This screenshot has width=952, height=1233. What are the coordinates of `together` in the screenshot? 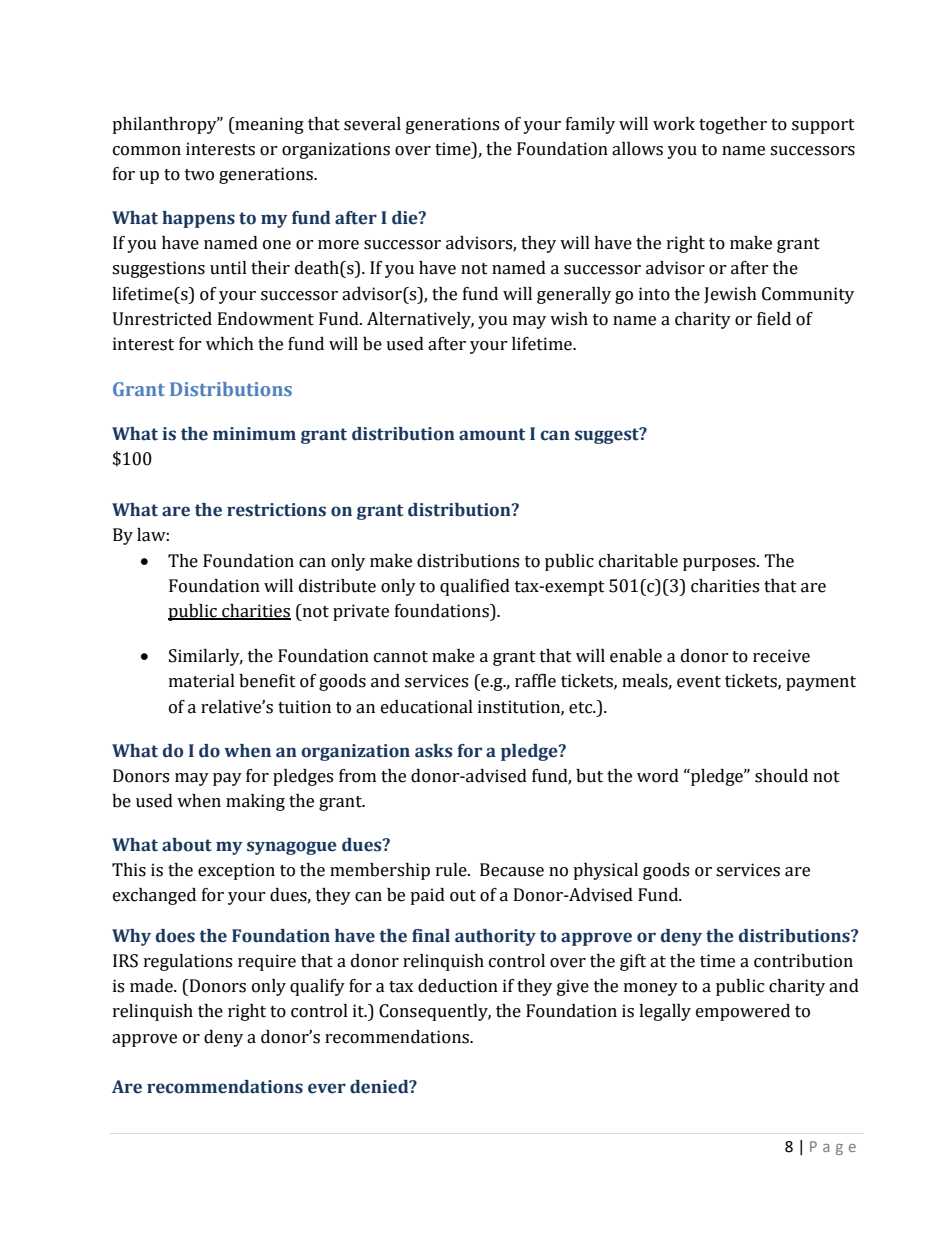 It's located at (733, 125).
